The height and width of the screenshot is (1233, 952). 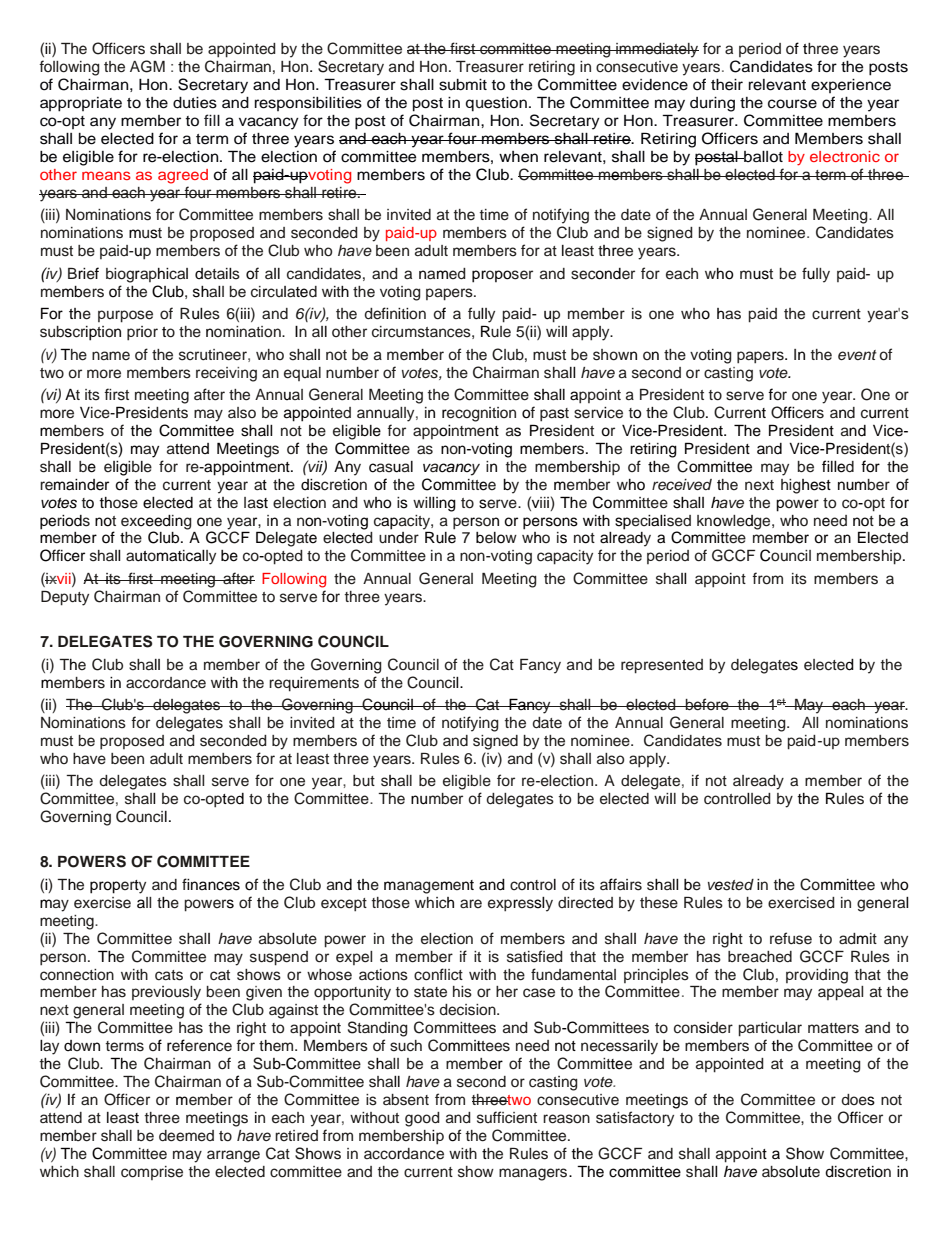 I want to click on vested, so click(x=731, y=885).
